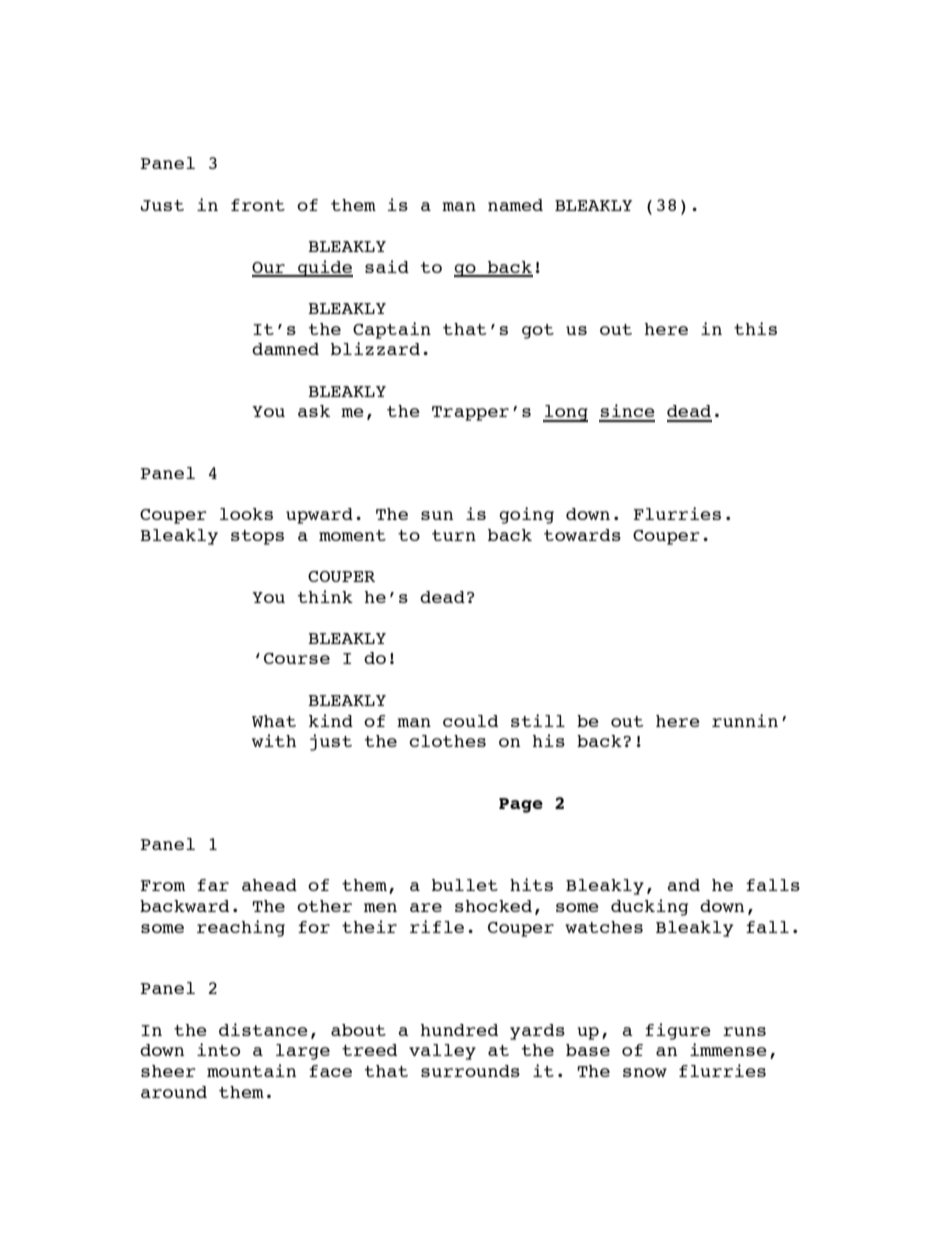  I want to click on front, so click(258, 205).
